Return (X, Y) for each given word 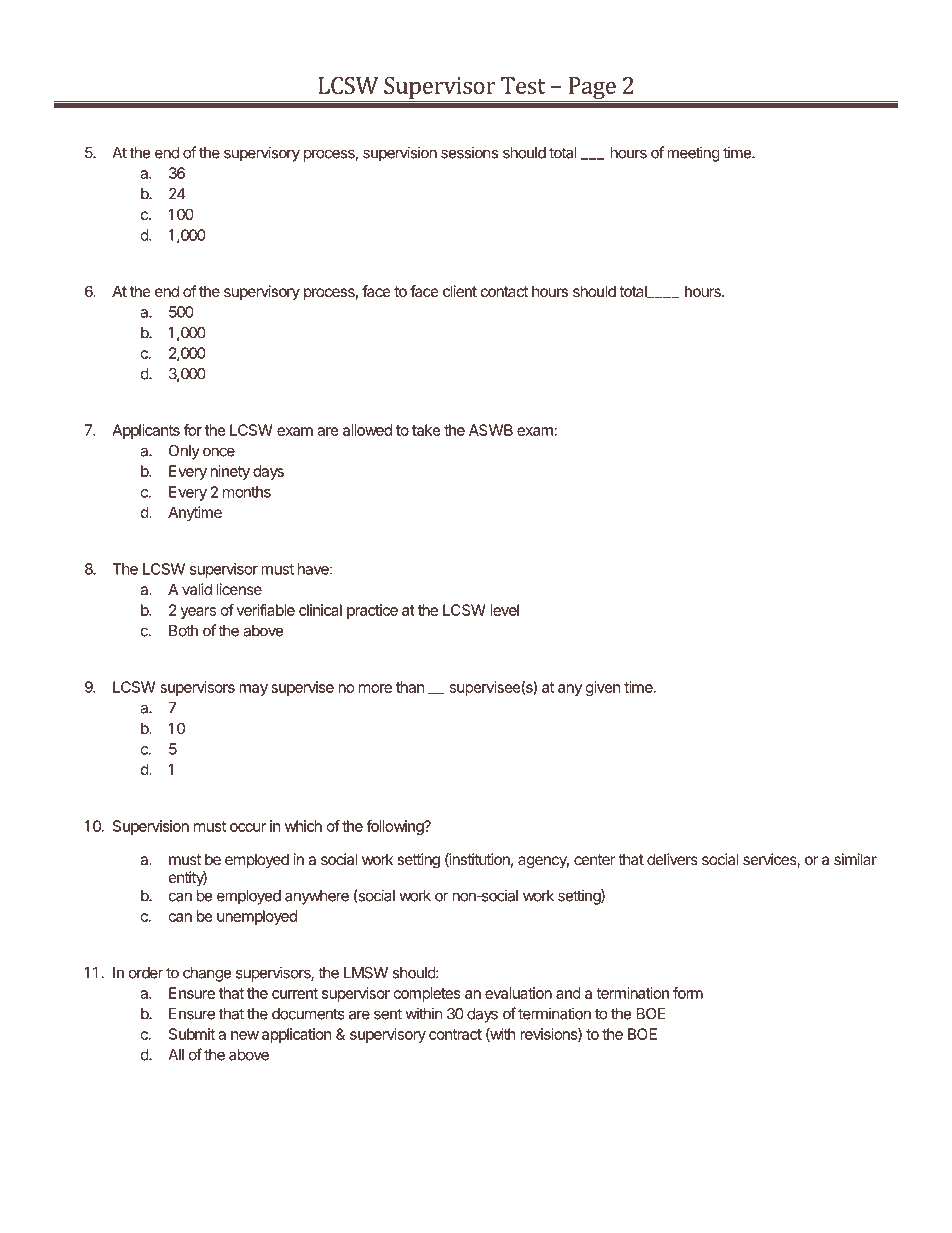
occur (248, 827)
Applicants (146, 431)
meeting (693, 154)
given (603, 688)
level (505, 610)
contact (504, 291)
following (395, 827)
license (239, 589)
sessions (469, 152)
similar (855, 859)
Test (523, 85)
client (460, 291)
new (245, 1035)
